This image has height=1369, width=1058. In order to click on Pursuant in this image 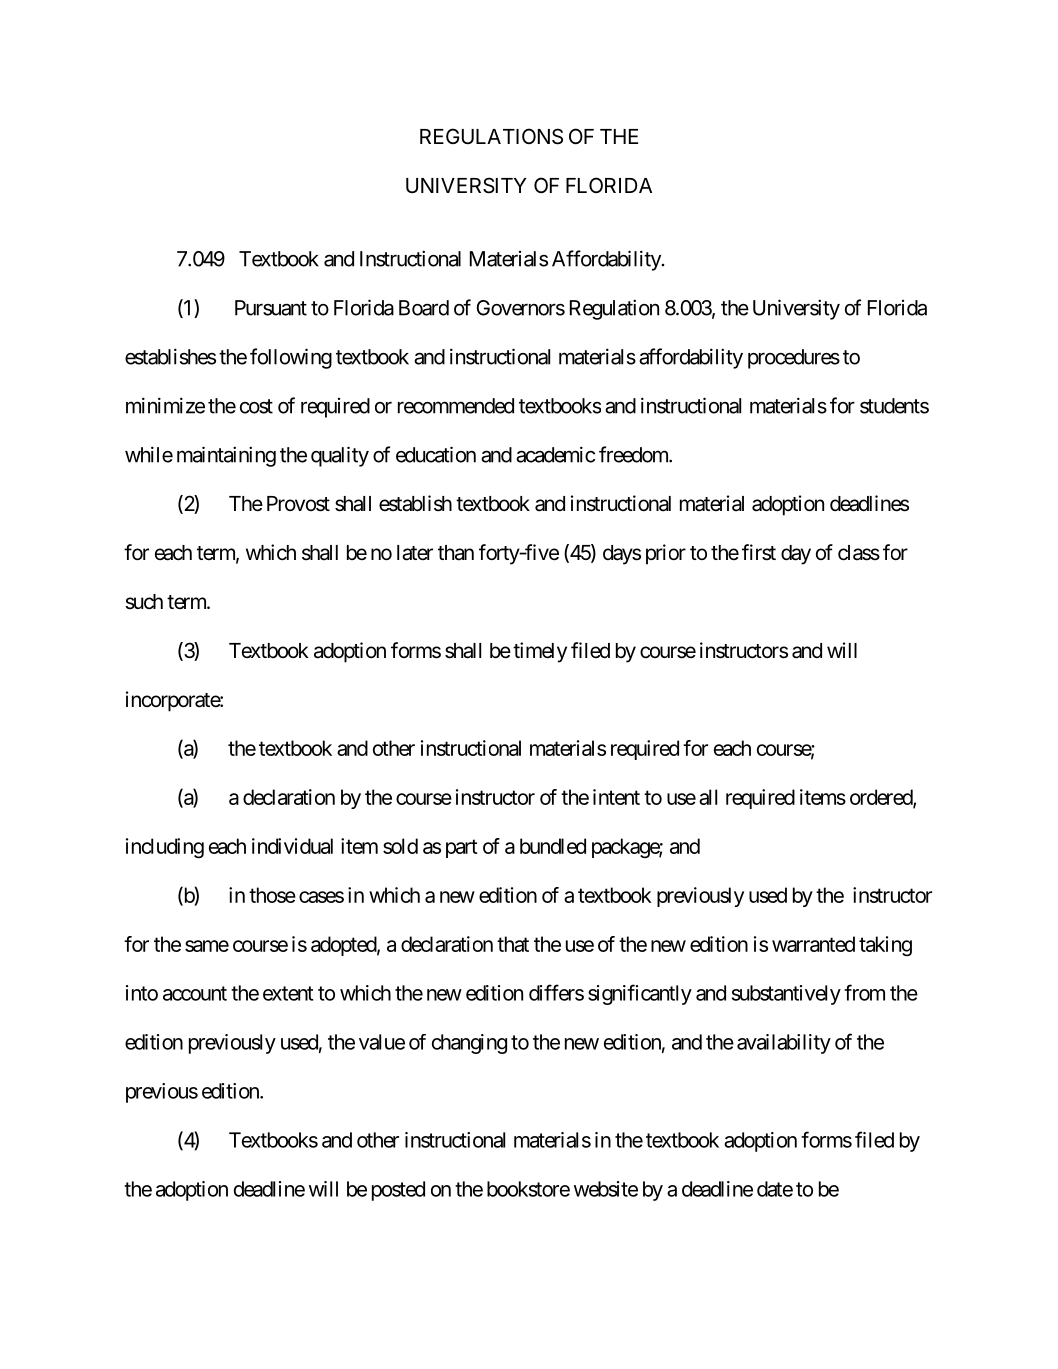, I will do `click(271, 308)`.
